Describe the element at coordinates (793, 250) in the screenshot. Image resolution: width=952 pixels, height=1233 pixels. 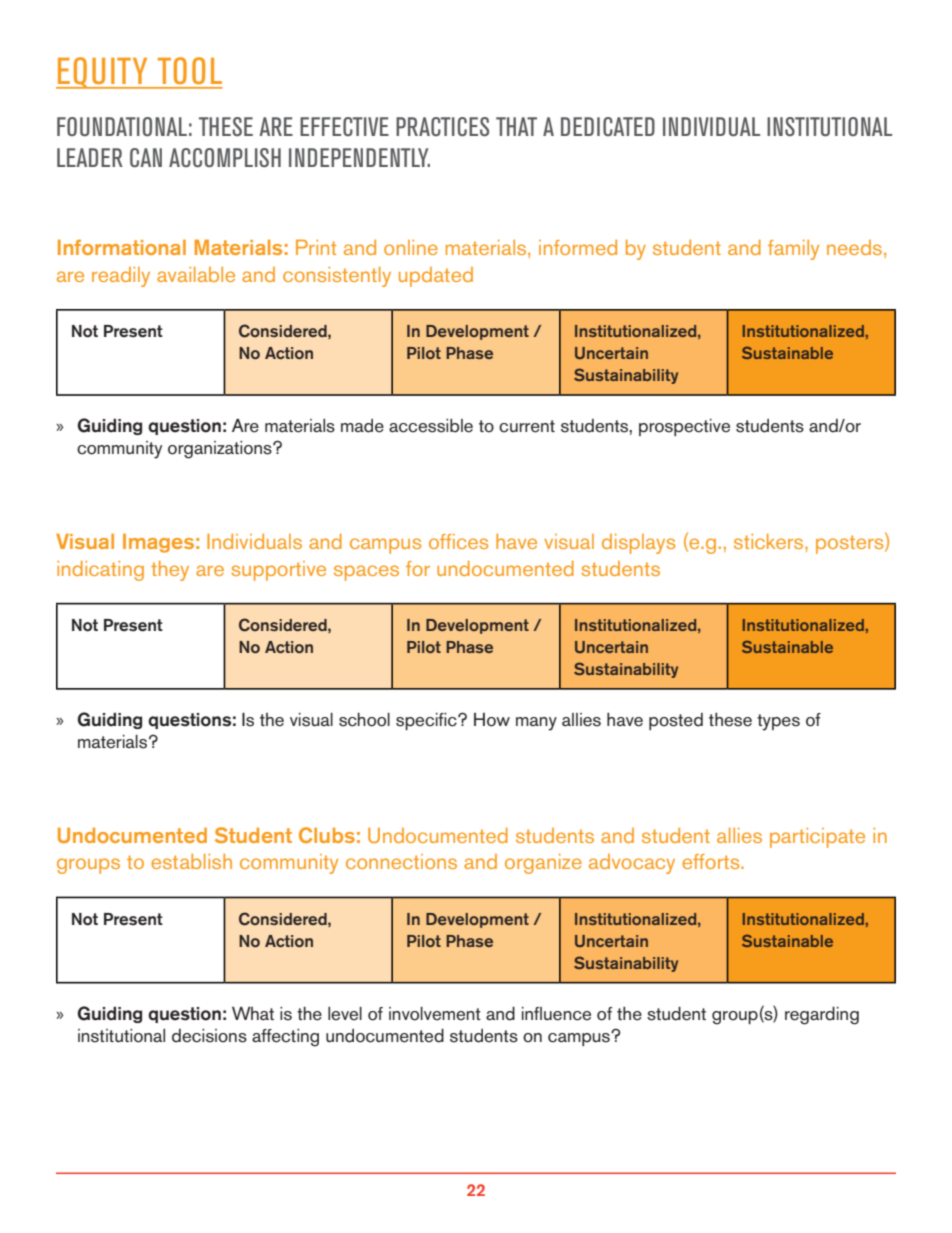
I see `family` at that location.
